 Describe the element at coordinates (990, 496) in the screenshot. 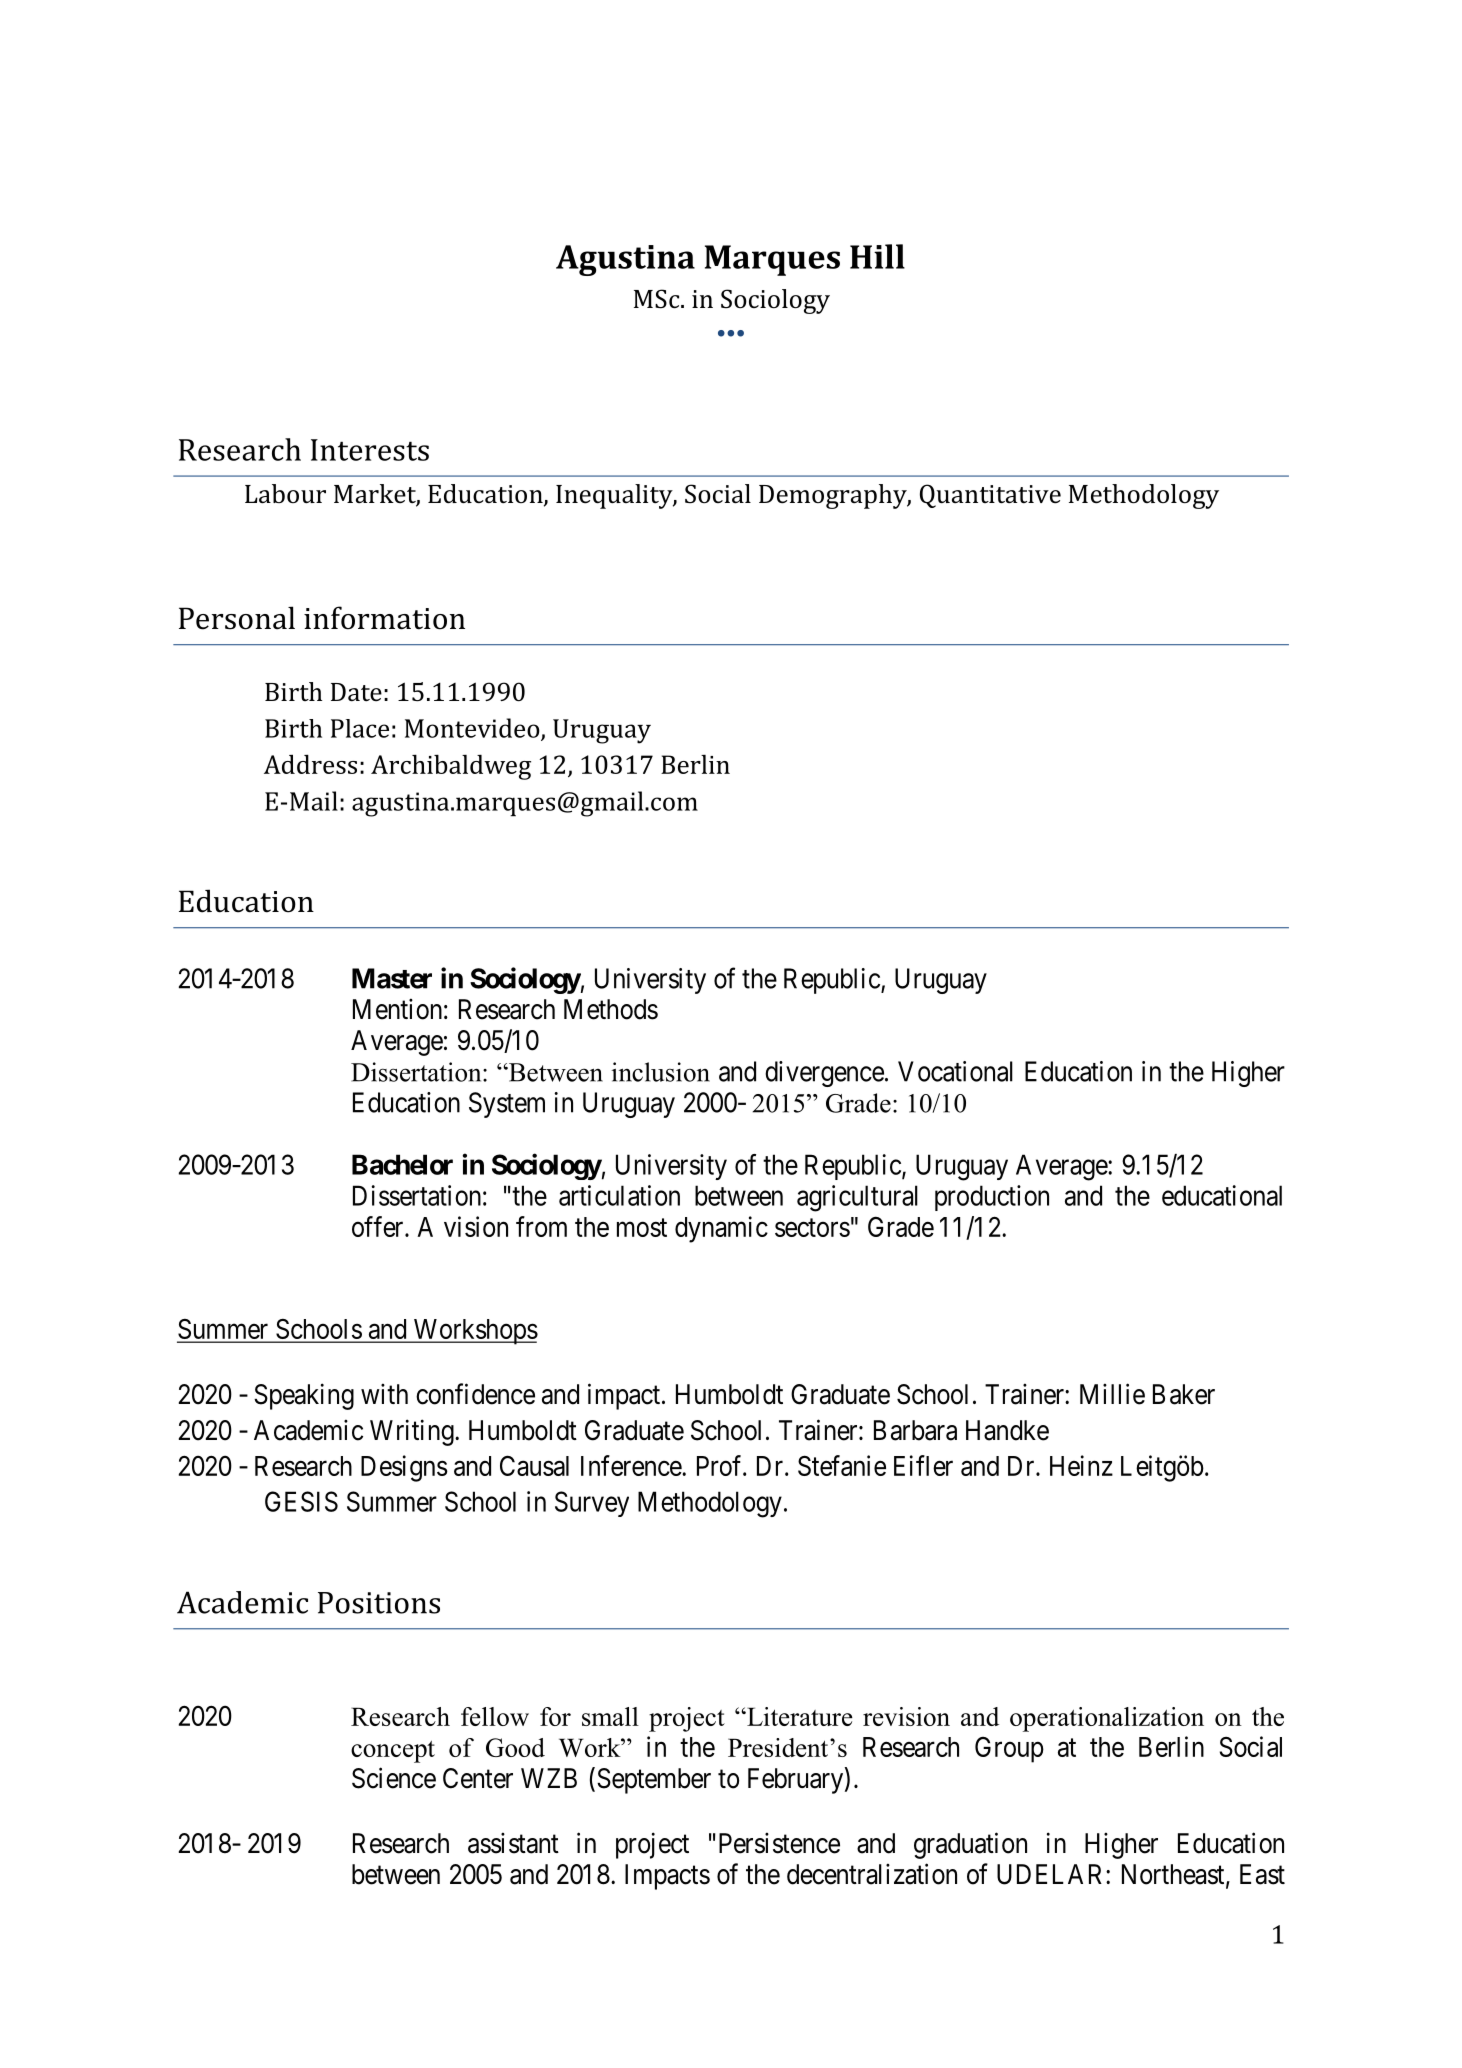

I see `Quantitative` at that location.
